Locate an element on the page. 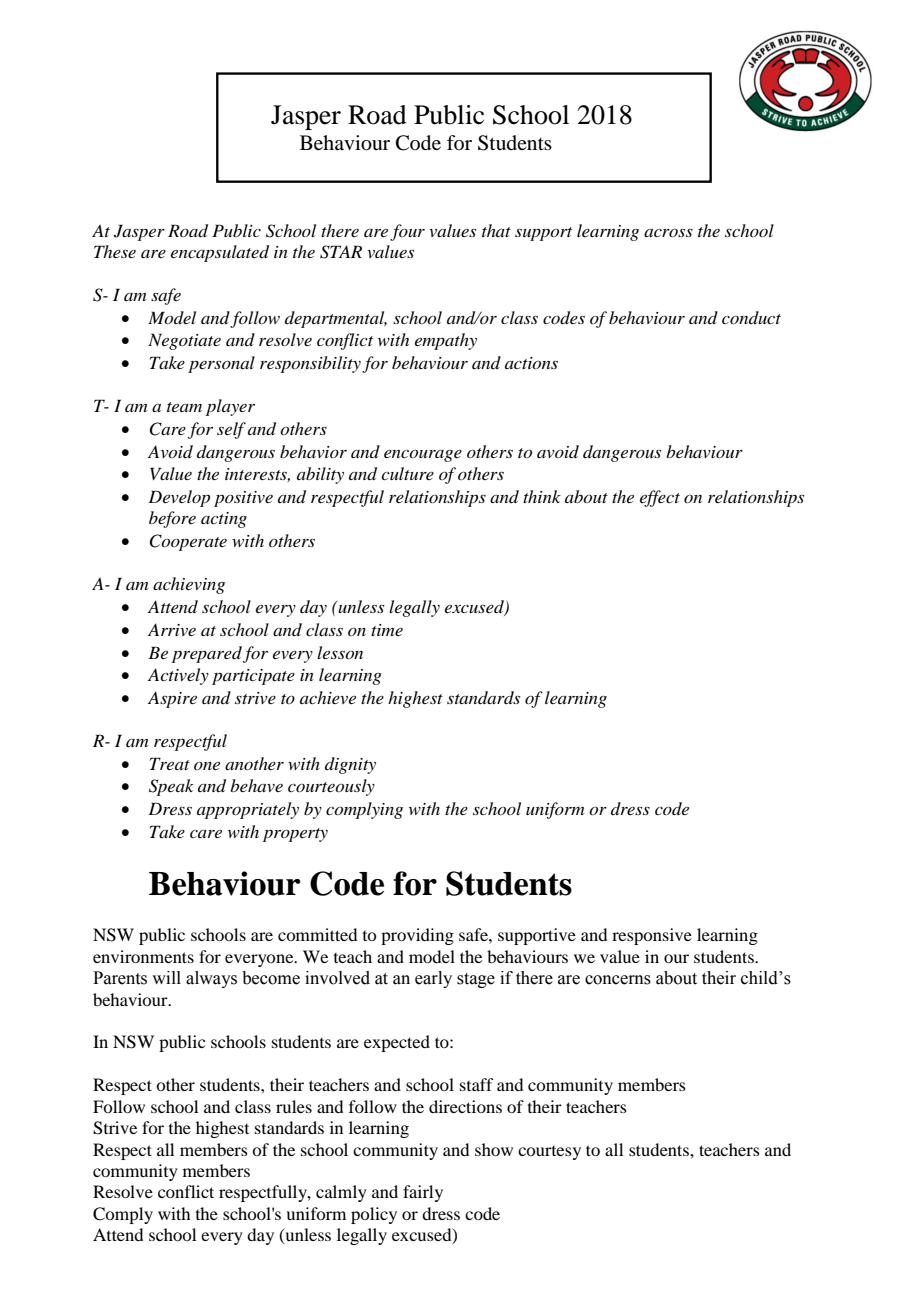 The height and width of the document is (1307, 924). providing is located at coordinates (417, 936).
